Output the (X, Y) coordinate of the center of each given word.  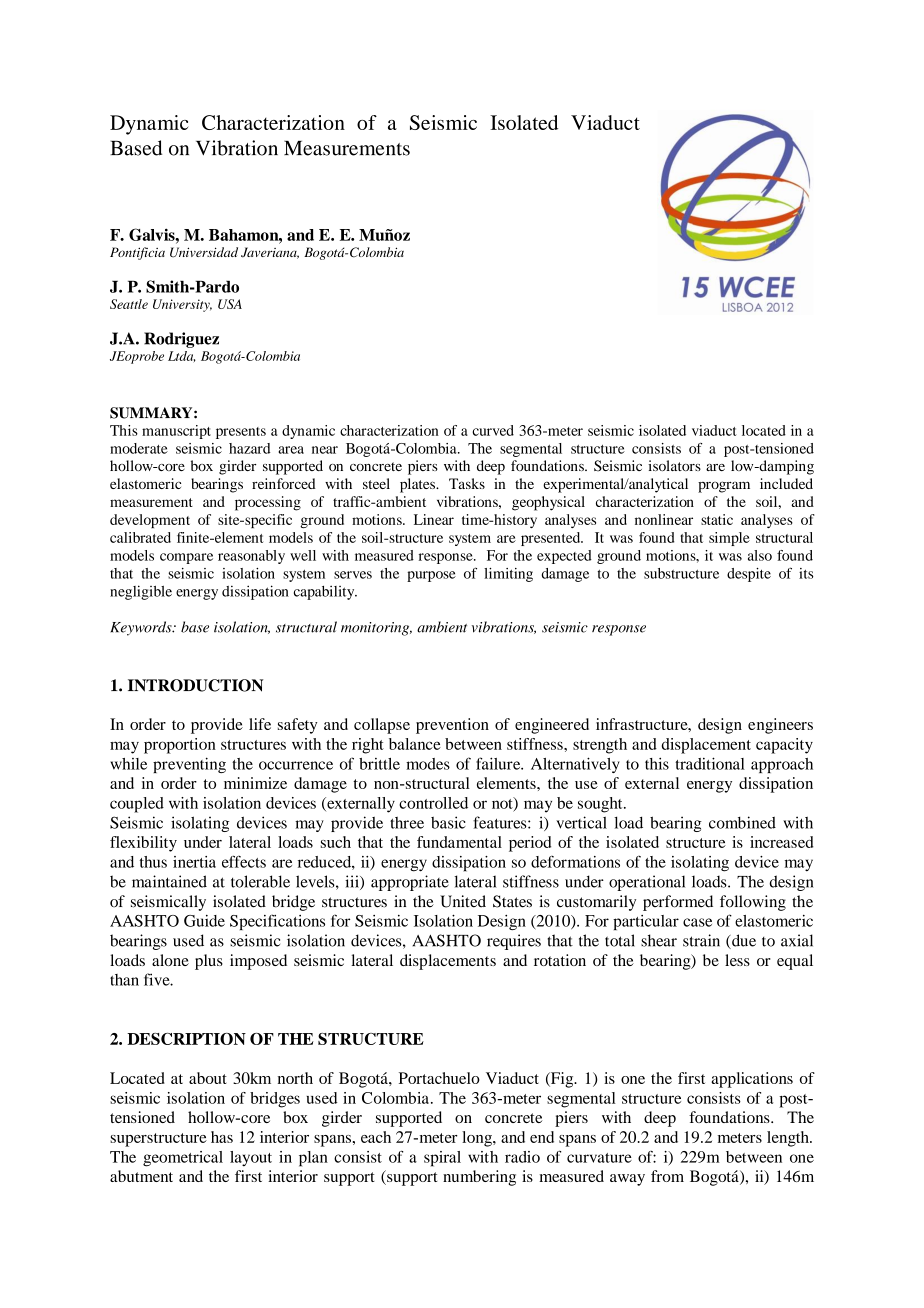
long (478, 1139)
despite (749, 575)
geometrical (183, 1159)
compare (186, 558)
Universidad (204, 252)
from (667, 1176)
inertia (194, 862)
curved (493, 430)
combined (742, 822)
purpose (431, 576)
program (724, 487)
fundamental (459, 842)
